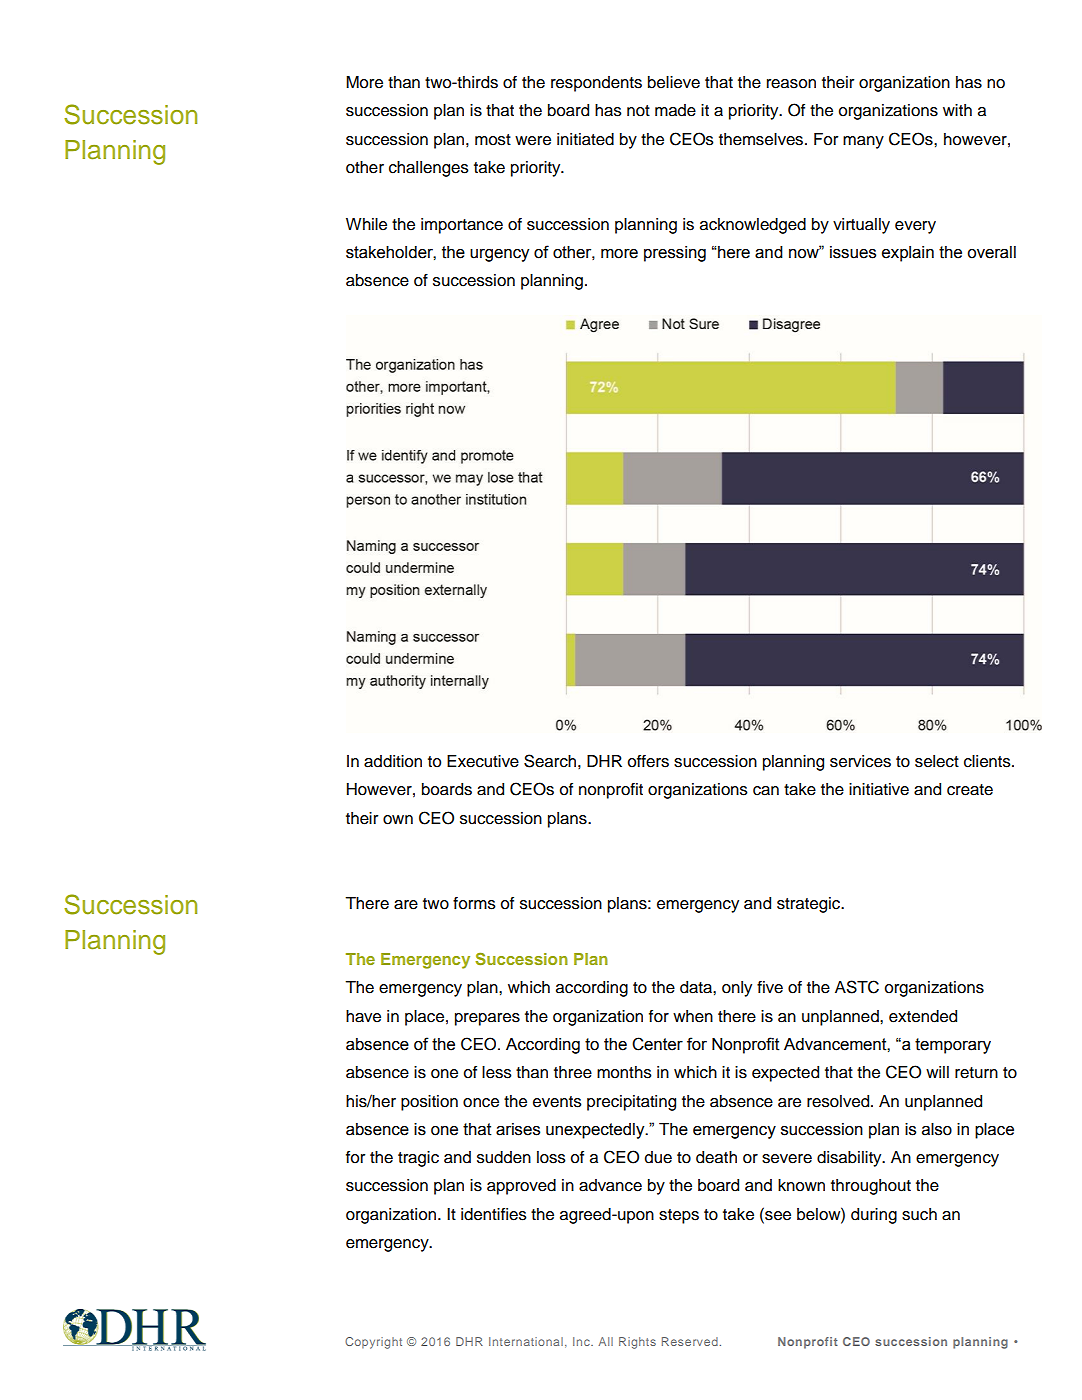 The image size is (1082, 1400). Describe the element at coordinates (957, 110) in the image. I see `with` at that location.
